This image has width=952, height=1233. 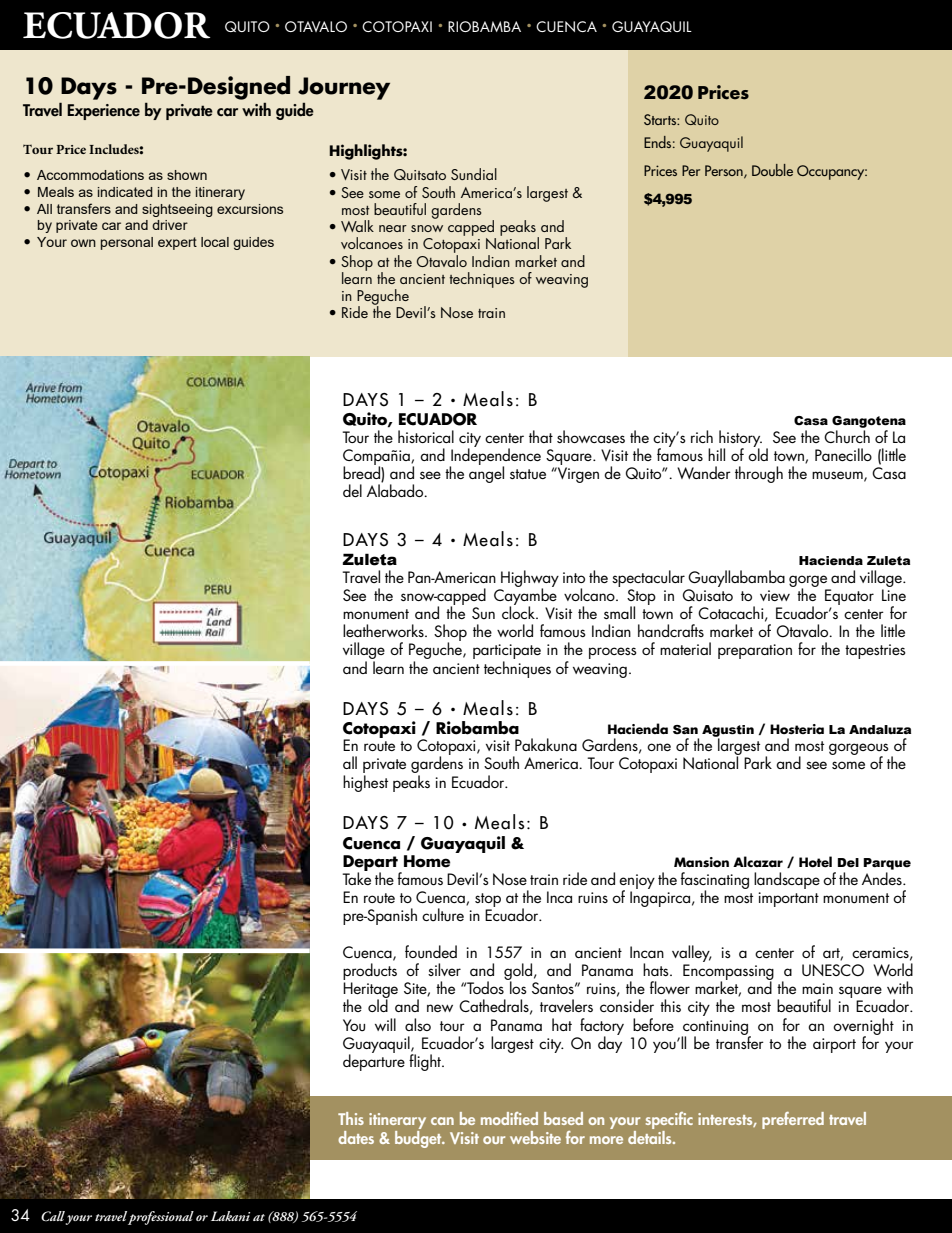 I want to click on budget, so click(x=419, y=1138).
